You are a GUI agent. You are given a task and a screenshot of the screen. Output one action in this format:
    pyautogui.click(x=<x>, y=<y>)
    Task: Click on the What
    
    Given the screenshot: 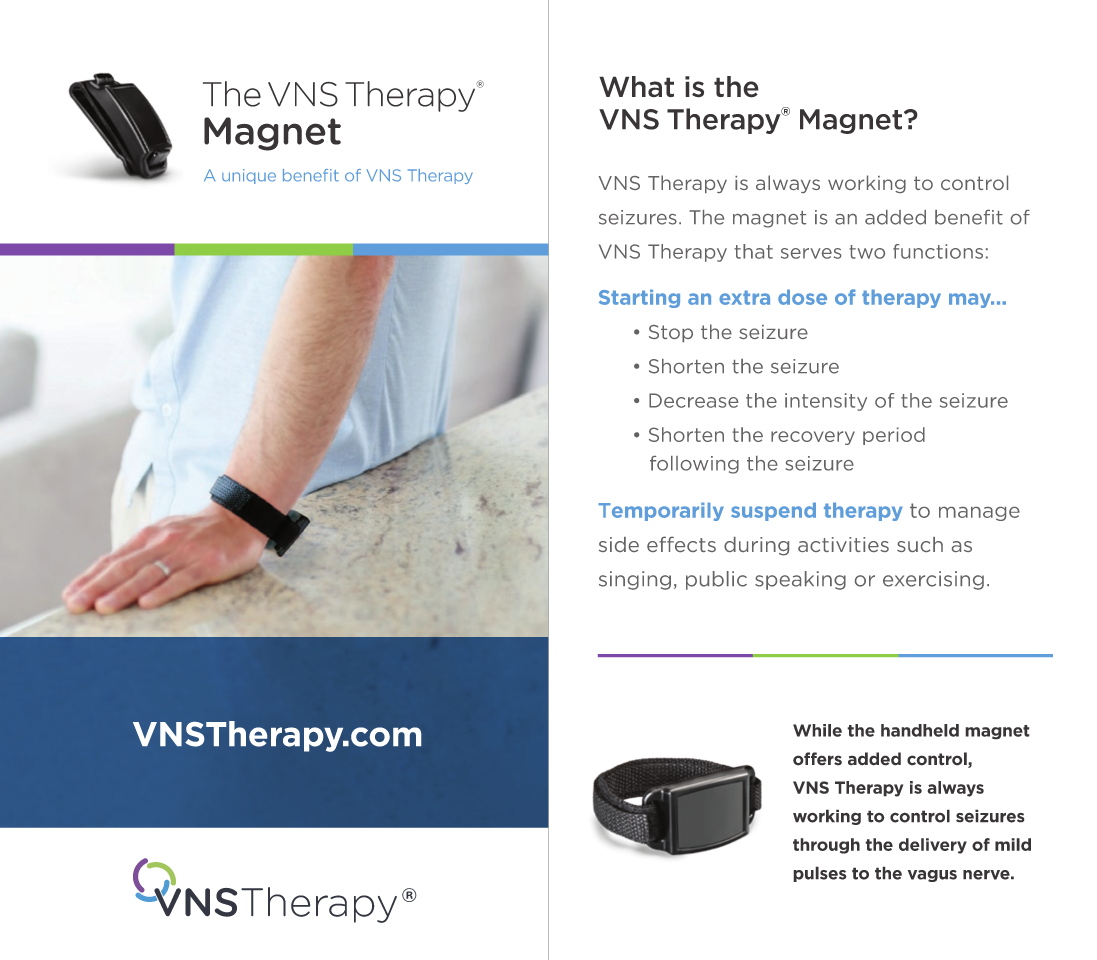 What is the action you would take?
    pyautogui.click(x=636, y=87)
